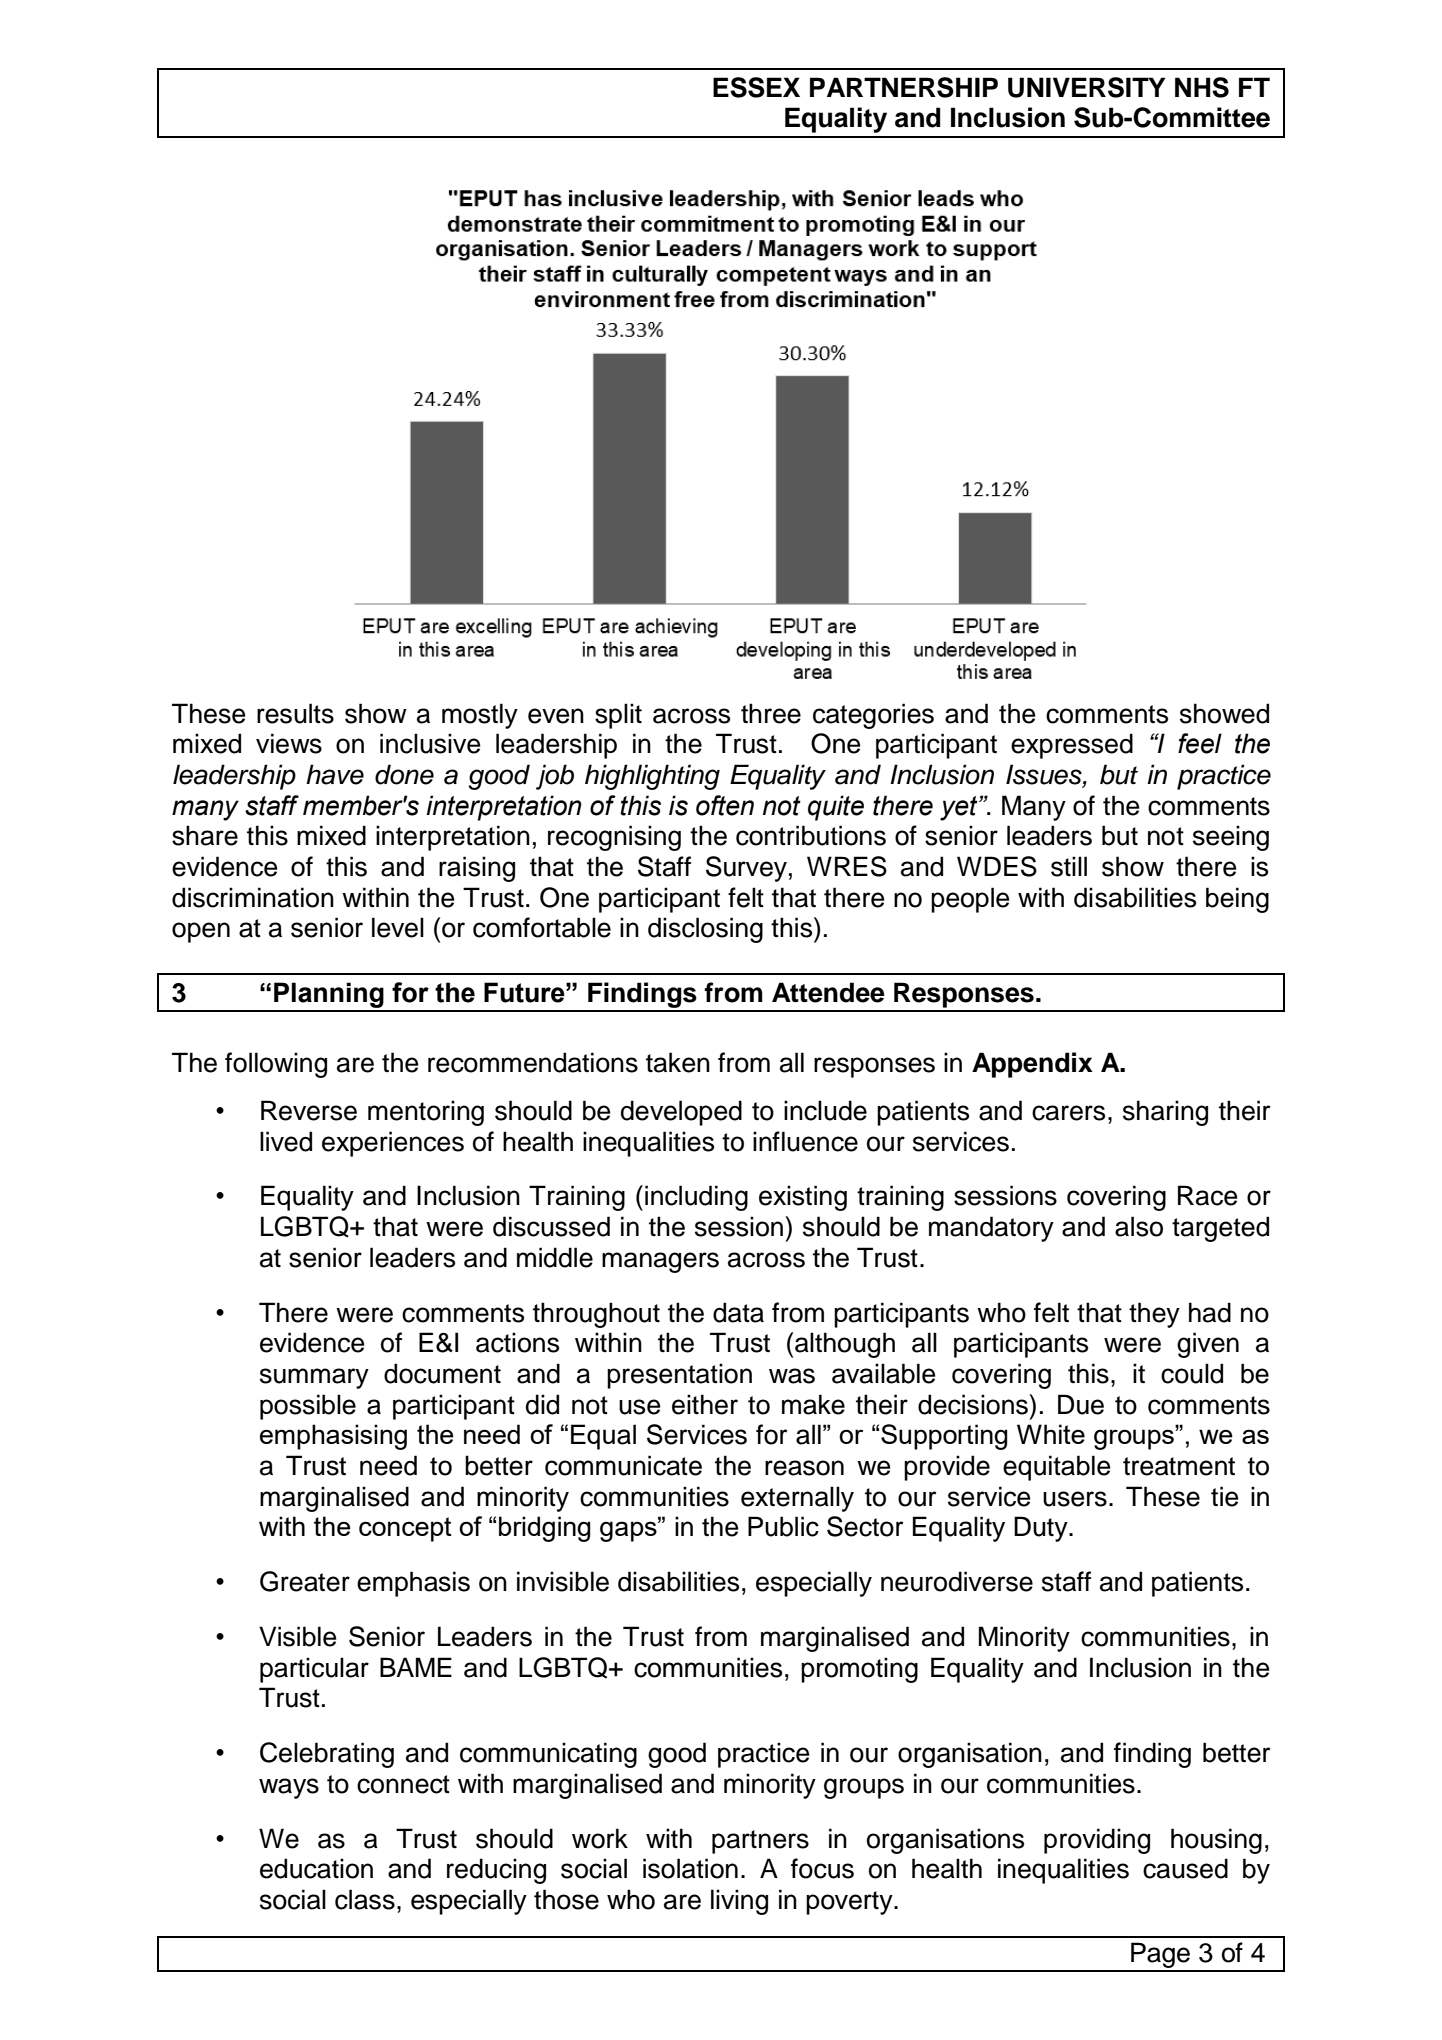 The height and width of the screenshot is (2040, 1442). Describe the element at coordinates (316, 1868) in the screenshot. I see `education` at that location.
